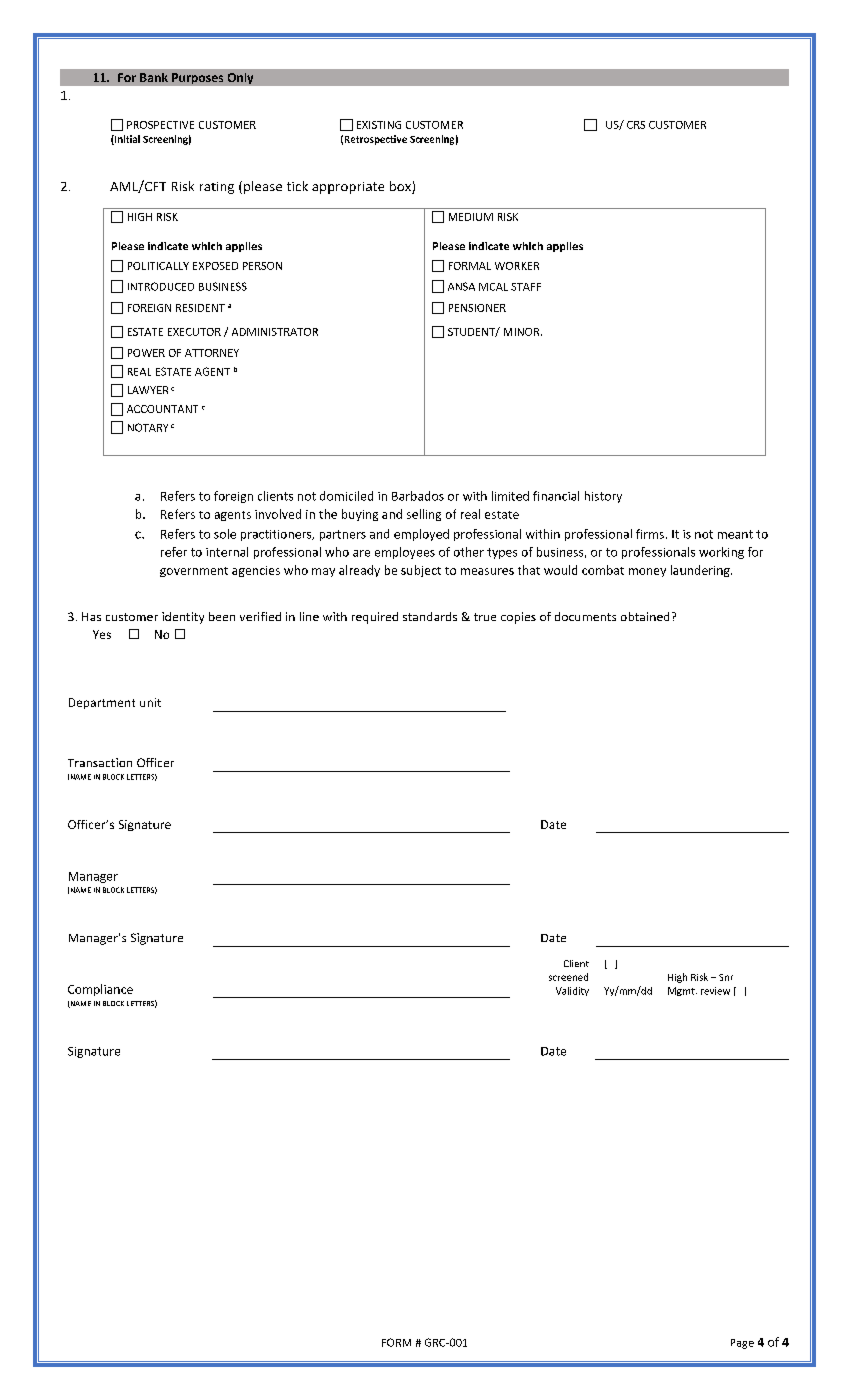 This screenshot has height=1400, width=849. Describe the element at coordinates (160, 125) in the screenshot. I see `PROSPECTIVE` at that location.
